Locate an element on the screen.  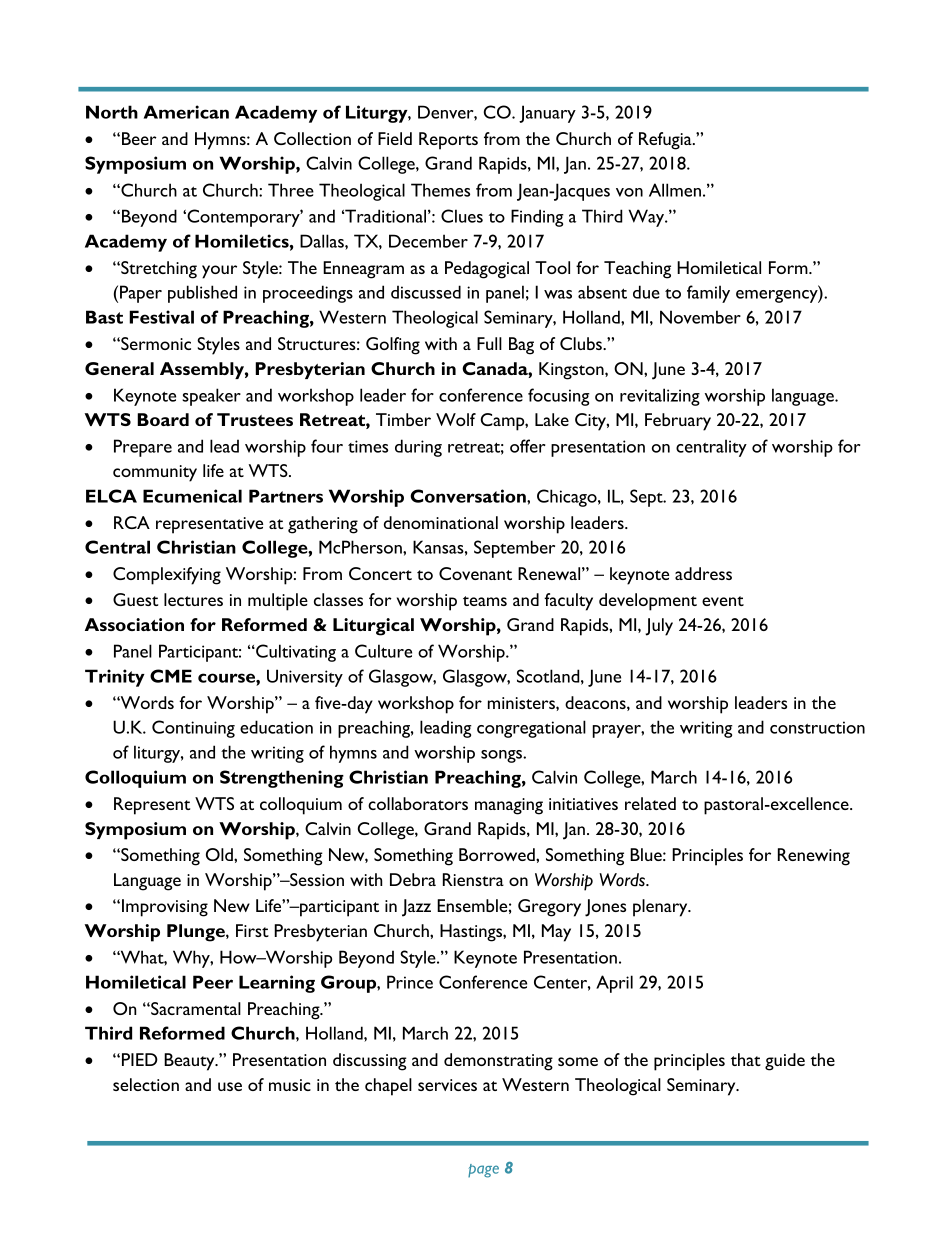
von is located at coordinates (629, 192).
